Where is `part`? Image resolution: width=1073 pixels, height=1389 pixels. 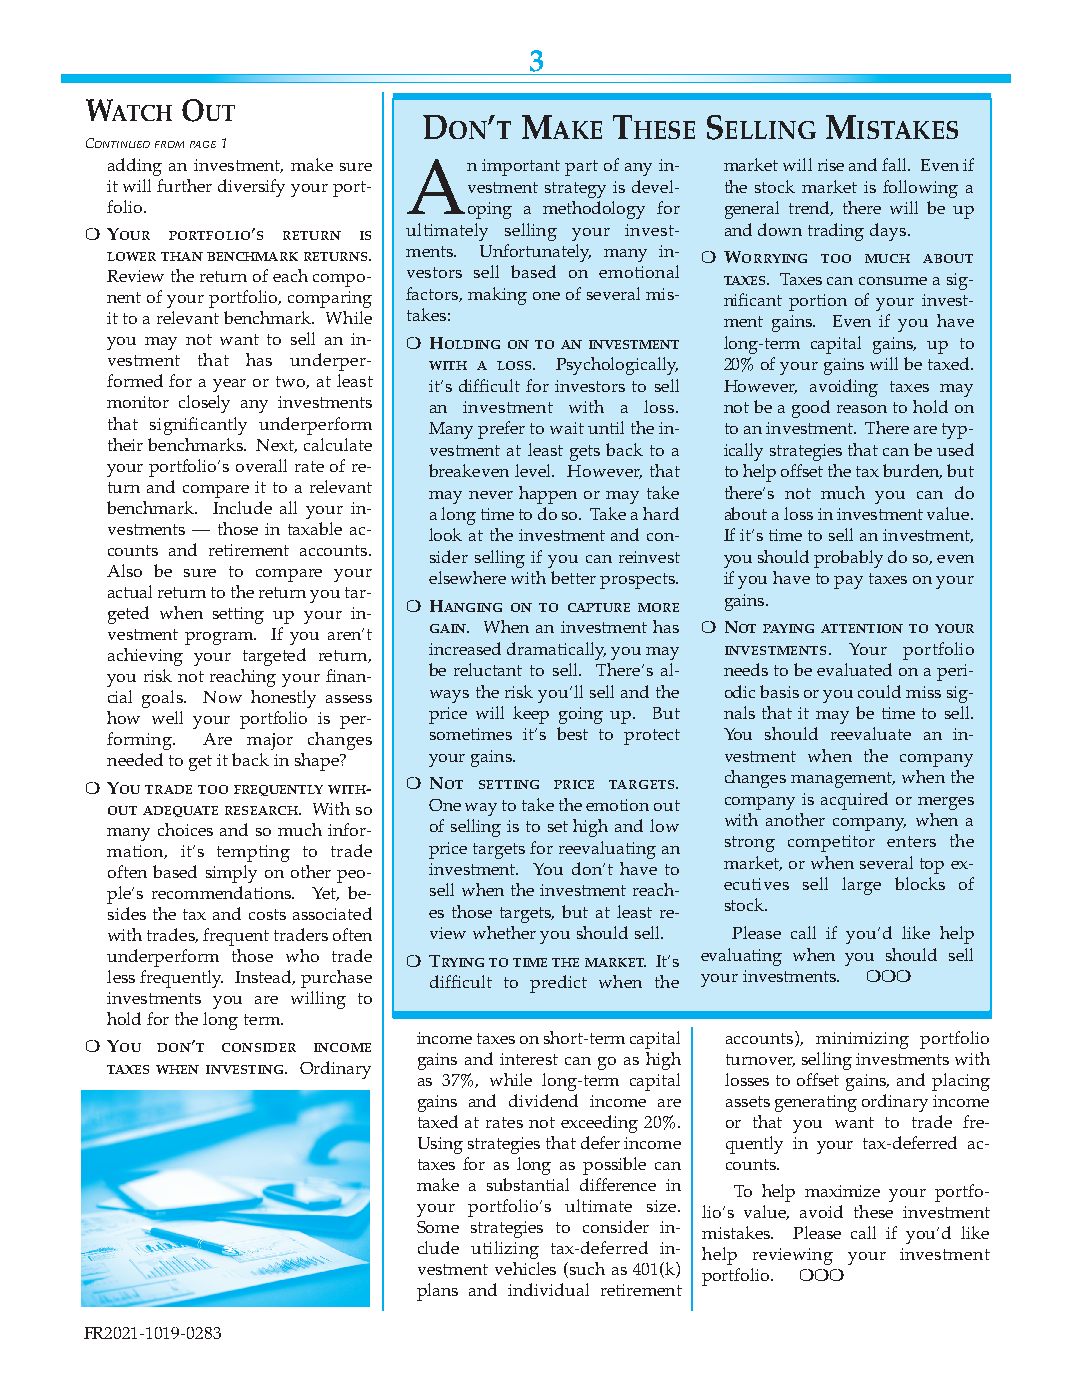 part is located at coordinates (581, 168).
